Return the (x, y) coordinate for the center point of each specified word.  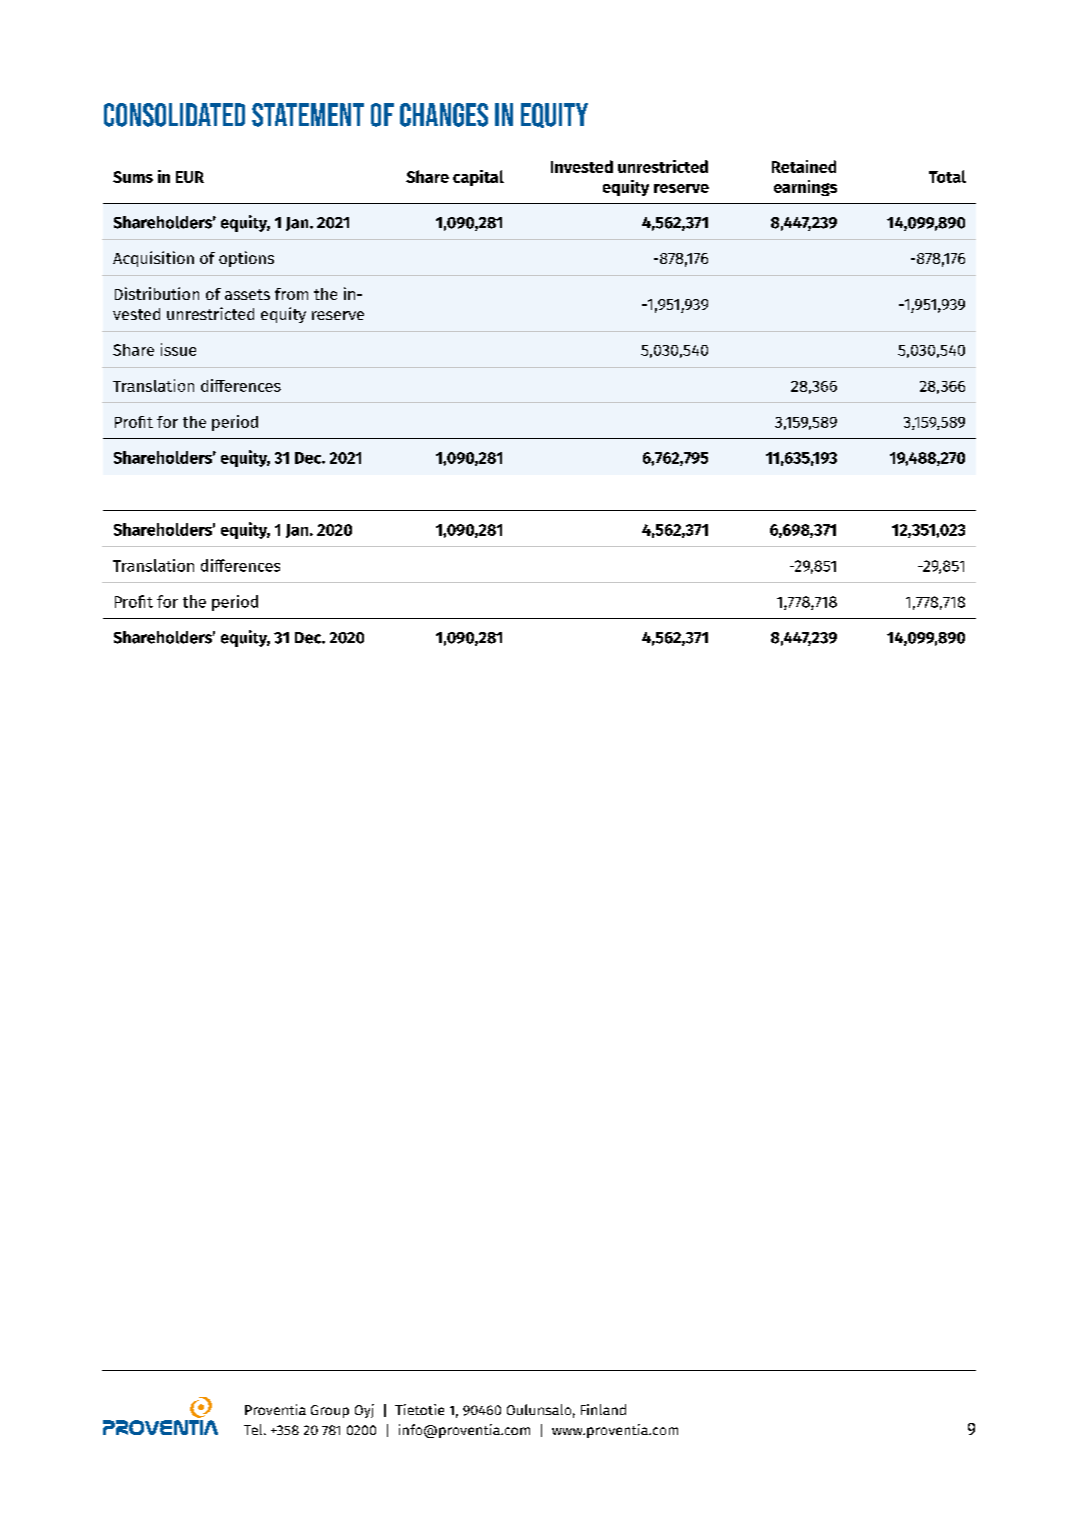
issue (178, 349)
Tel (254, 1429)
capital (478, 178)
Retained (804, 166)
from (291, 294)
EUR (190, 177)
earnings (805, 188)
